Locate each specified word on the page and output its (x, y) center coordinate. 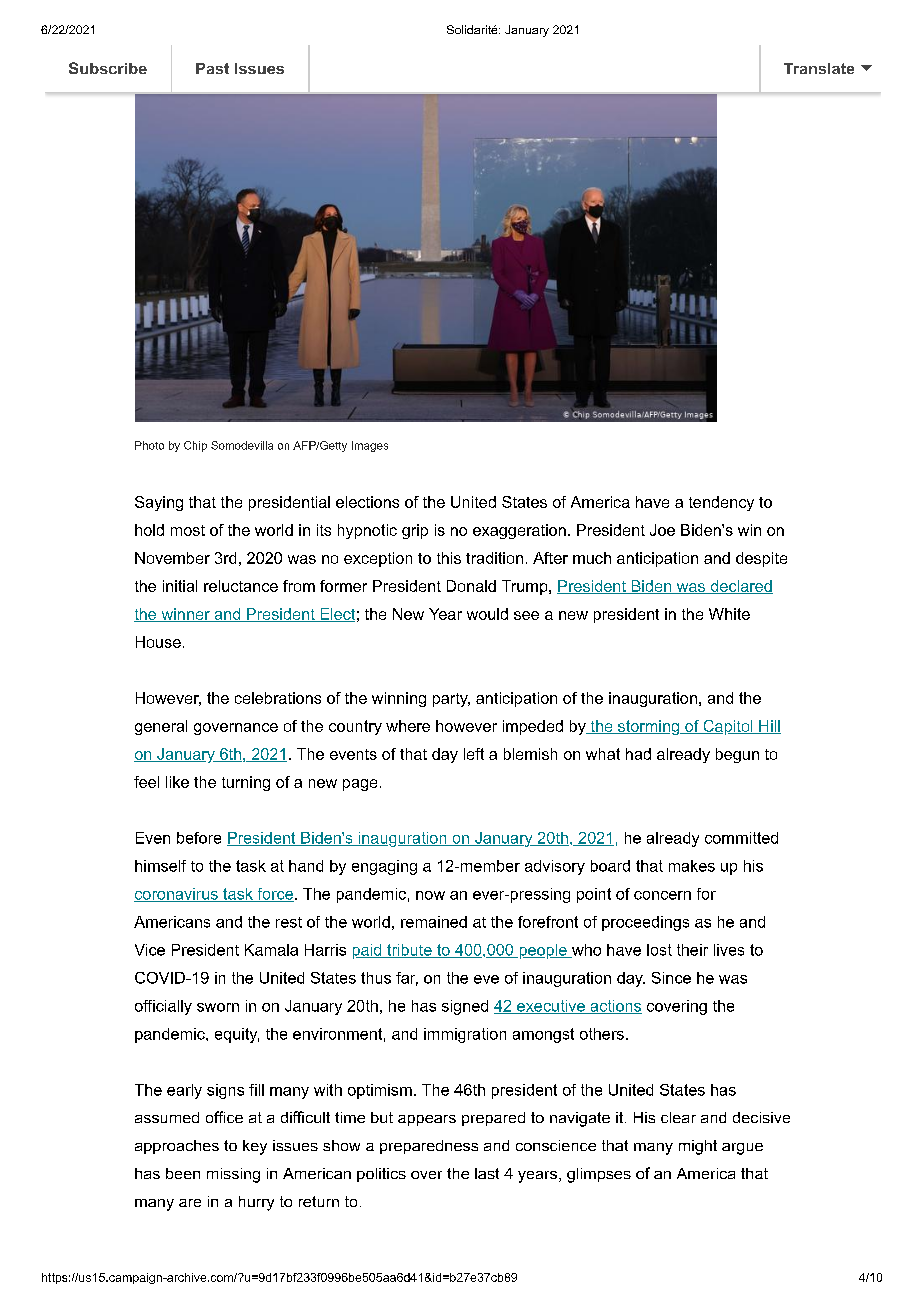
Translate (819, 68)
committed (741, 838)
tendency (721, 503)
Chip (195, 446)
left (474, 754)
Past (212, 68)
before (199, 838)
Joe (662, 530)
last (487, 1173)
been (183, 1173)
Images (370, 446)
